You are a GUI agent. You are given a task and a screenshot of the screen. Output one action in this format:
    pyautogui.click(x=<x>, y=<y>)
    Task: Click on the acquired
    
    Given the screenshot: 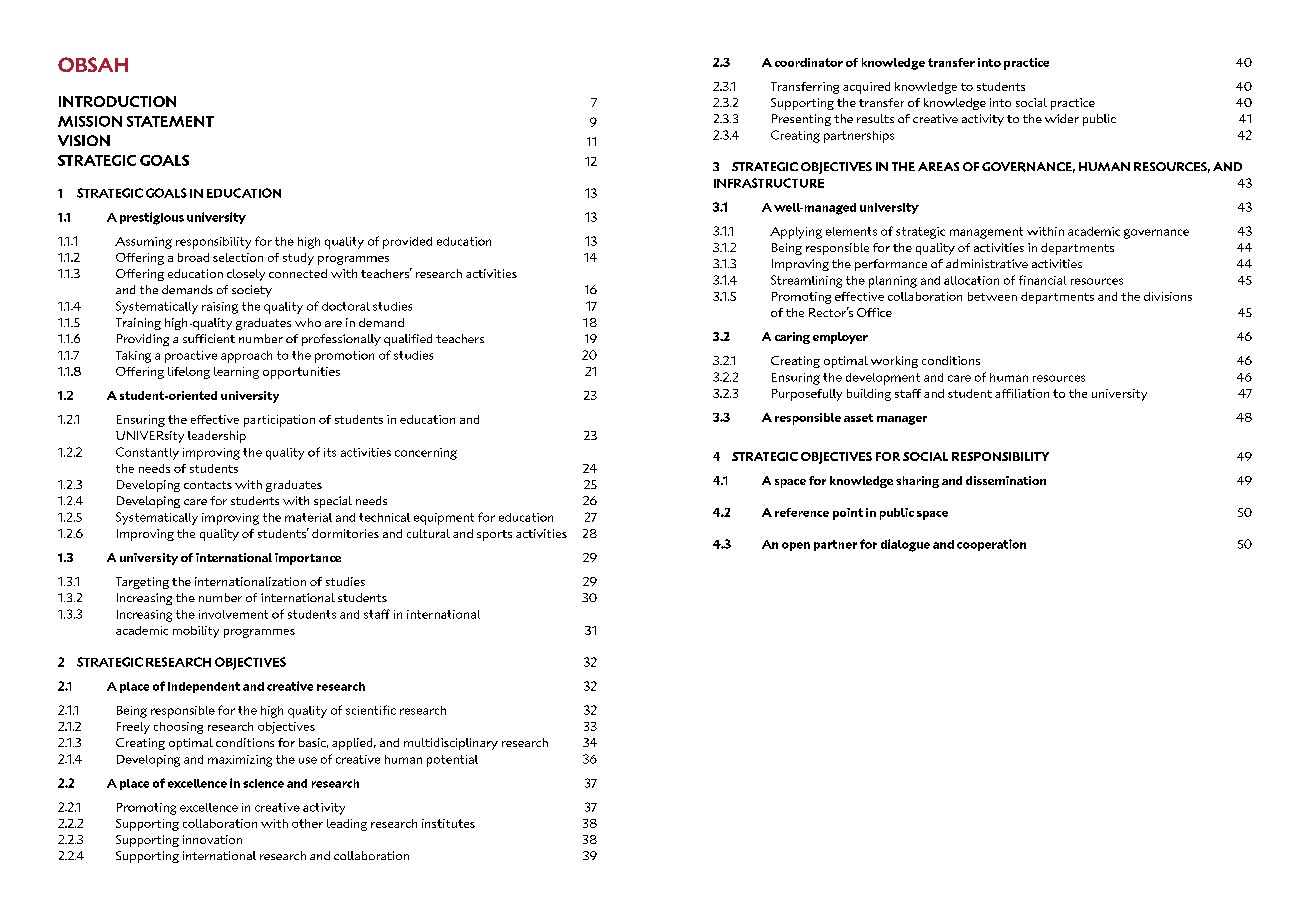 What is the action you would take?
    pyautogui.click(x=866, y=88)
